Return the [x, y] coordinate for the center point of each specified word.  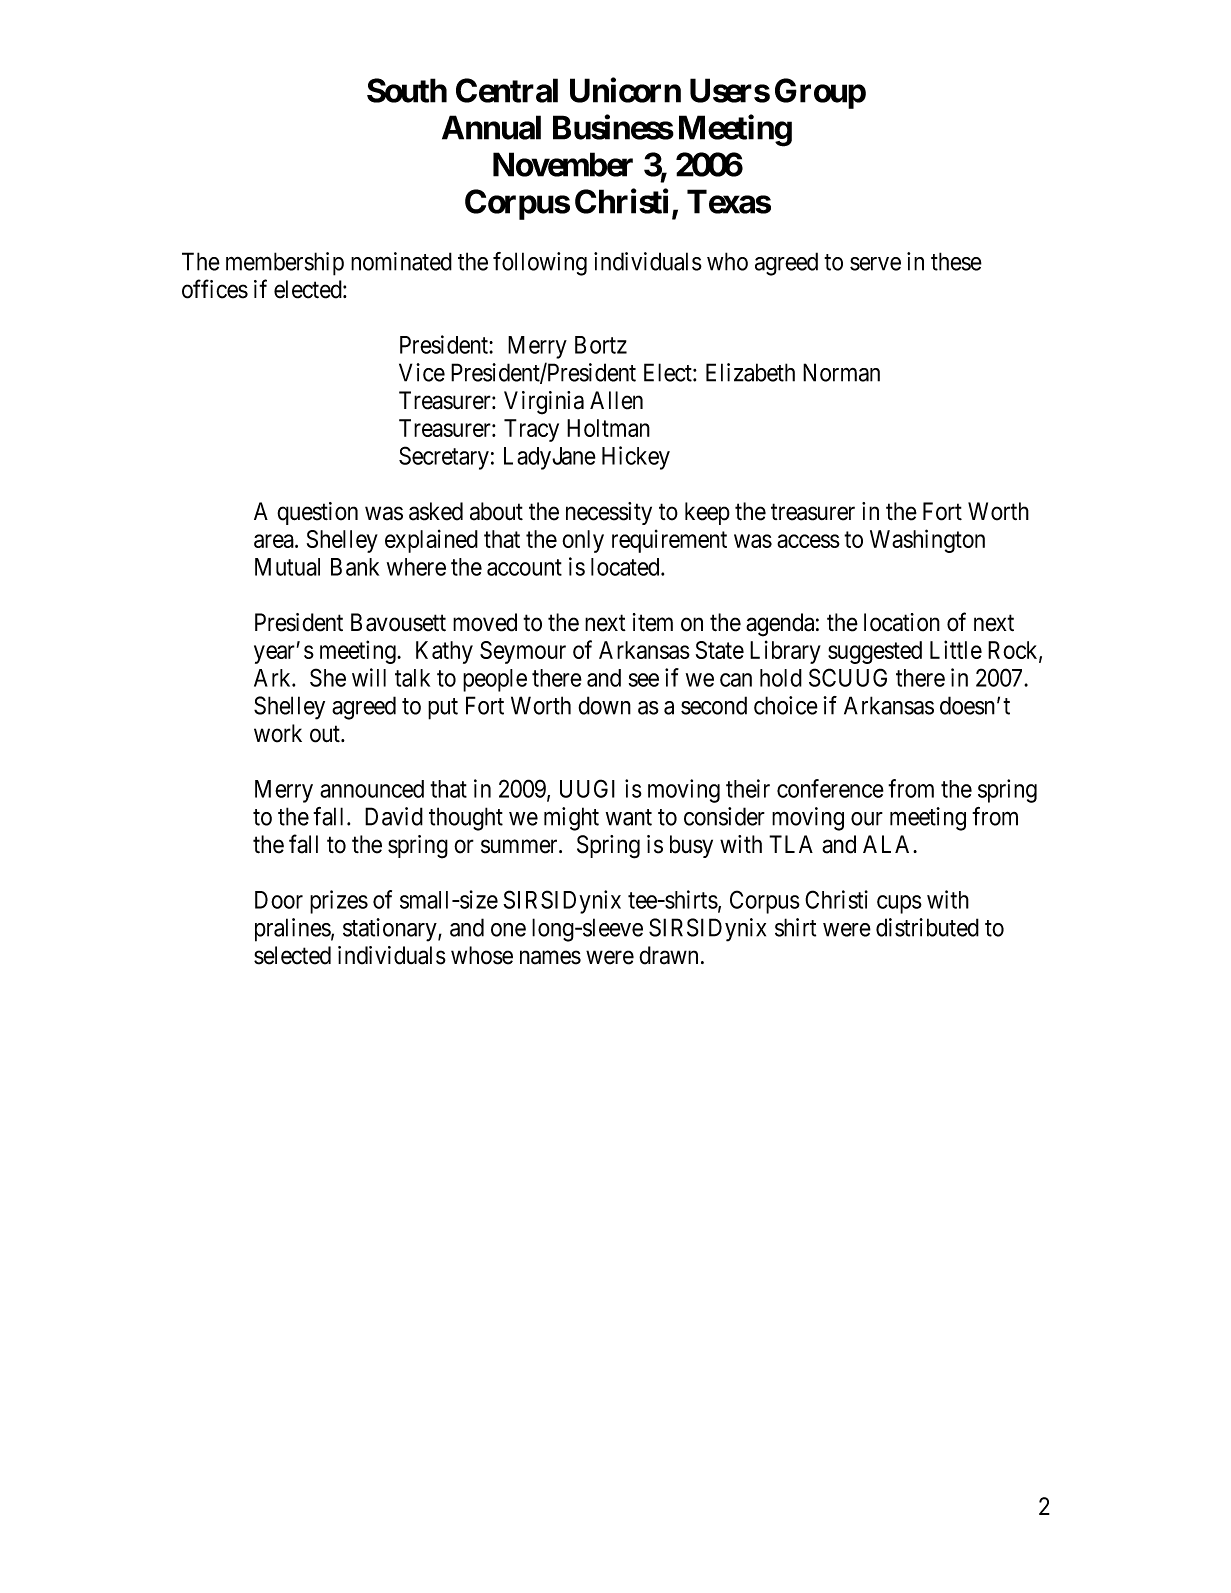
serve [875, 264]
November [563, 164]
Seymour [523, 652]
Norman [841, 372]
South [407, 90]
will [369, 677]
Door [279, 900]
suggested [875, 652]
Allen [616, 400]
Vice [422, 372]
